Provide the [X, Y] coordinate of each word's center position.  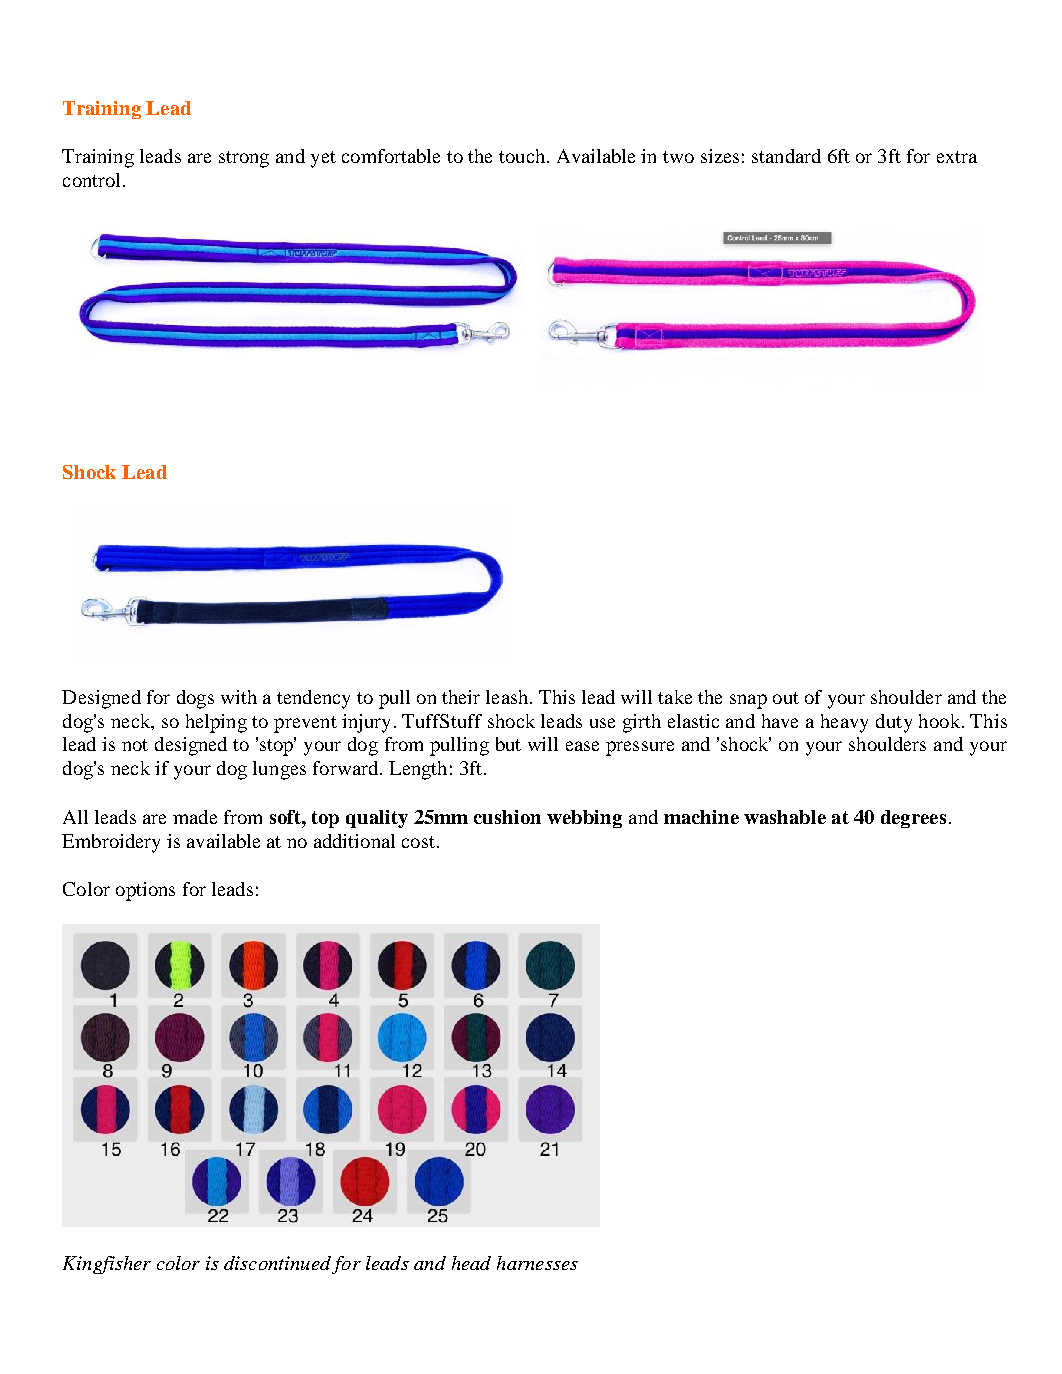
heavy [844, 723]
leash [507, 697]
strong [244, 159]
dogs [195, 699]
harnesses [537, 1263]
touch [522, 156]
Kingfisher [107, 1265]
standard [786, 156]
